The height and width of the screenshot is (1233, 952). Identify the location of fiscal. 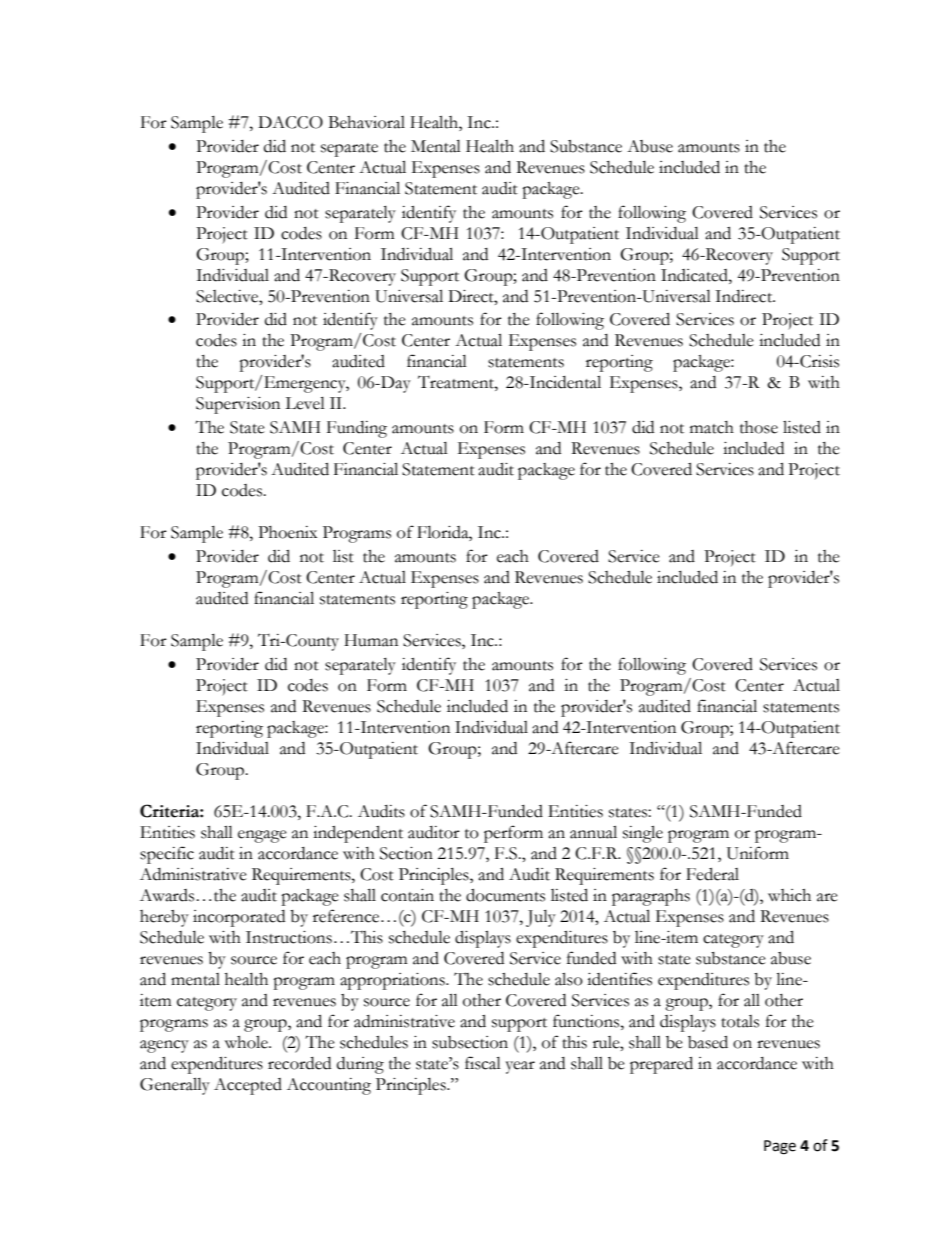
(483, 1063).
